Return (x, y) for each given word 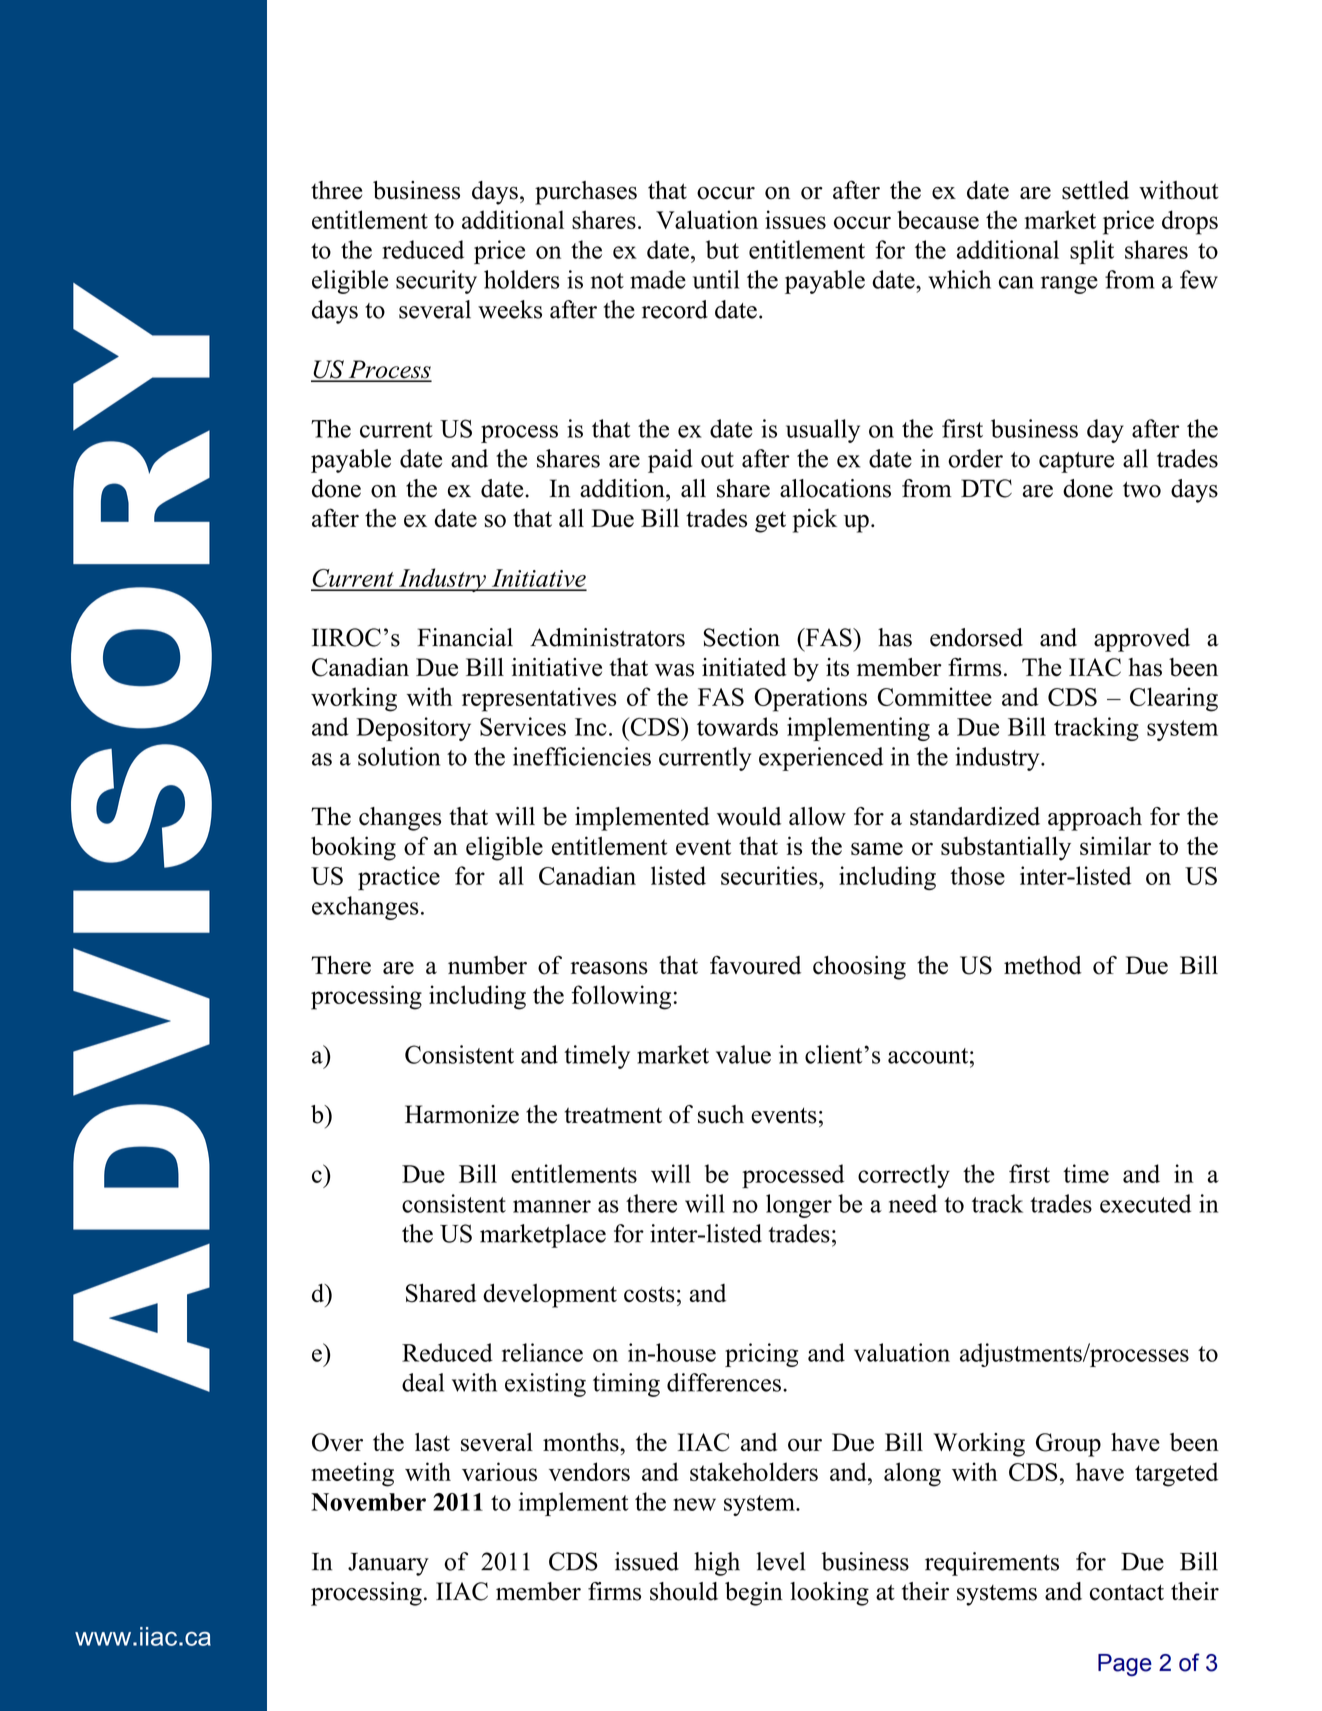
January (388, 1564)
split (1092, 252)
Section (742, 637)
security (436, 282)
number (487, 965)
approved (1142, 640)
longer (799, 1206)
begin (754, 1594)
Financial (465, 637)
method (1043, 965)
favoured (755, 965)
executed (1145, 1203)
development (550, 1295)
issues (795, 219)
